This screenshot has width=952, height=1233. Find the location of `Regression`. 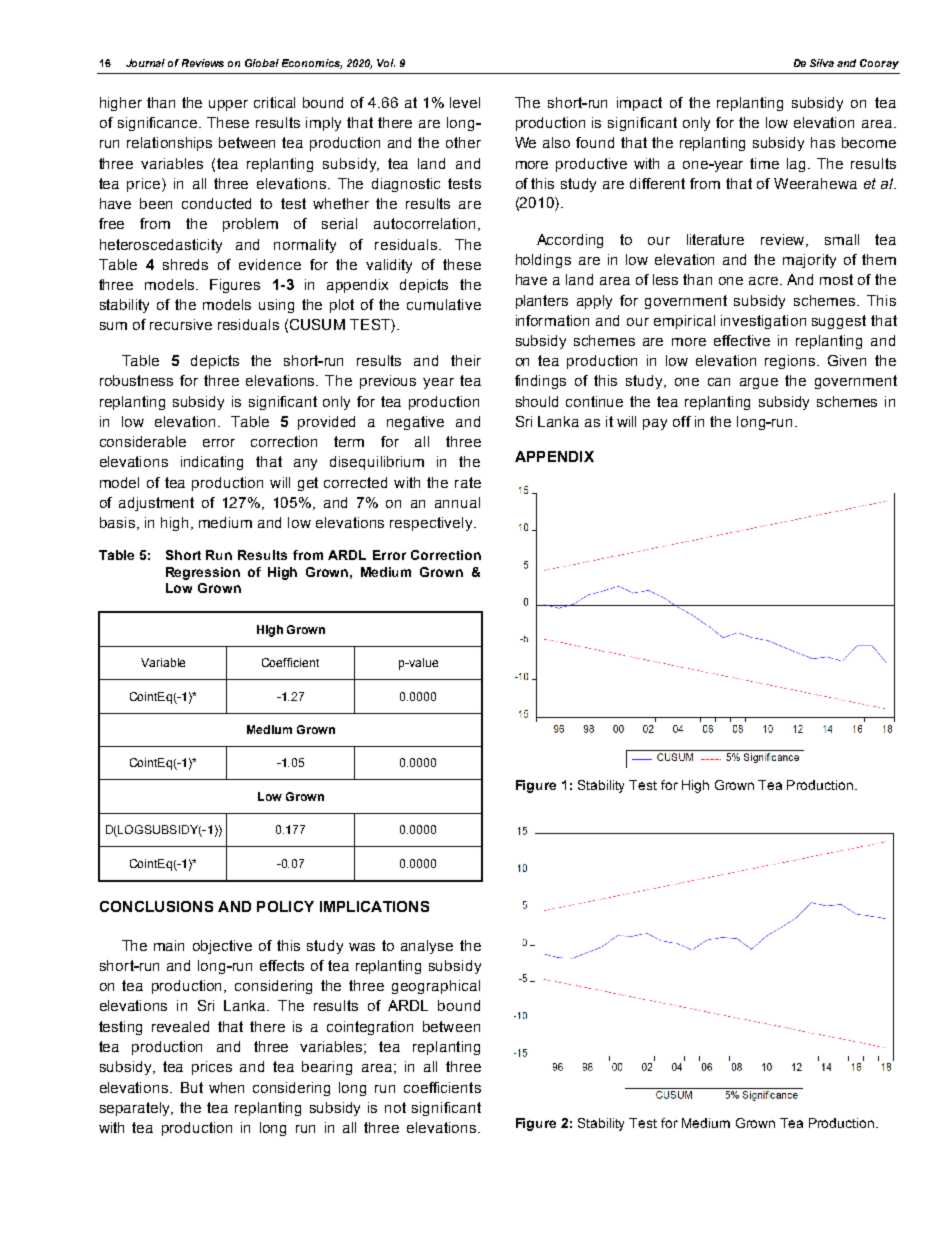

Regression is located at coordinates (203, 573).
